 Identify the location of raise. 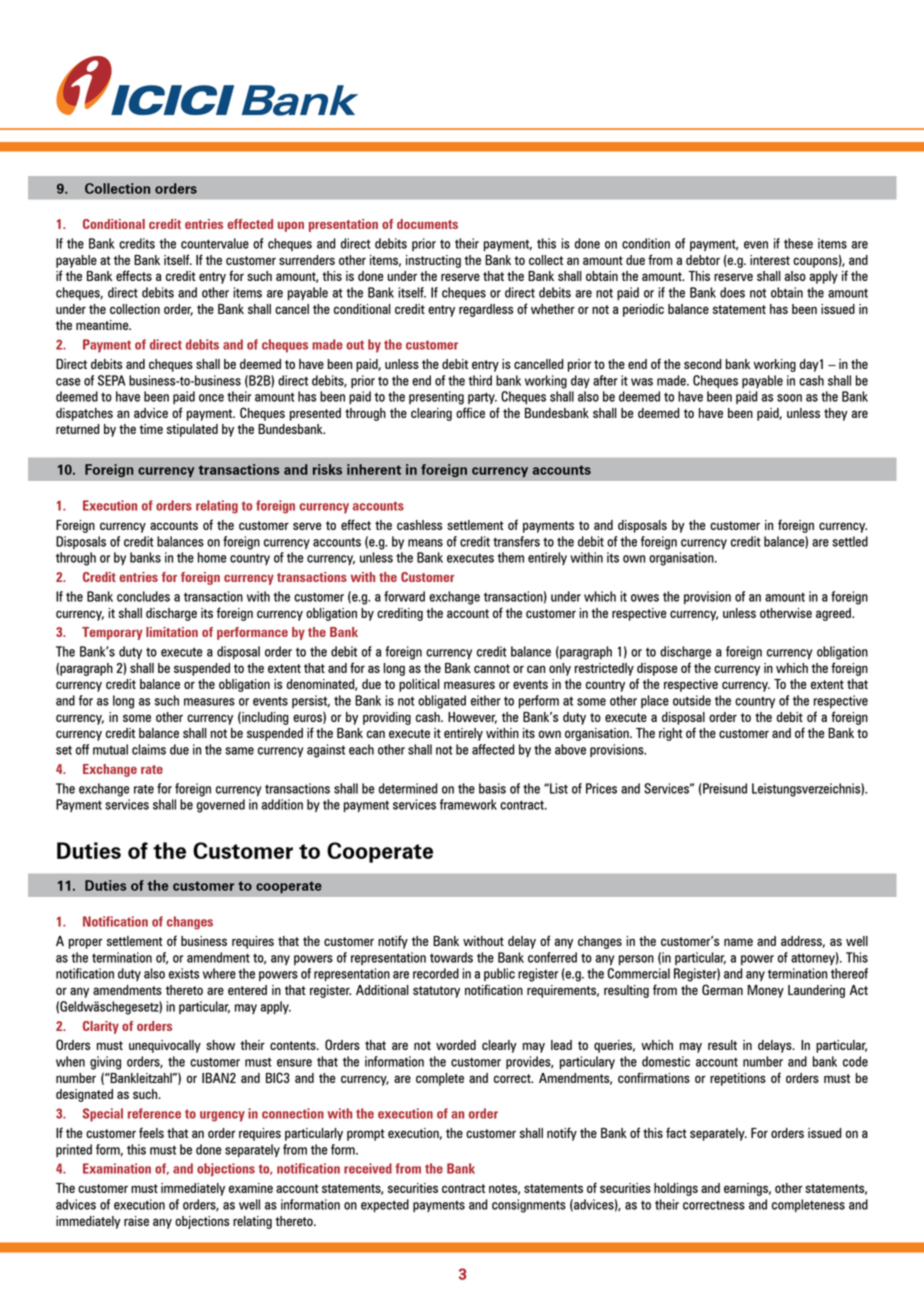
(136, 1221).
